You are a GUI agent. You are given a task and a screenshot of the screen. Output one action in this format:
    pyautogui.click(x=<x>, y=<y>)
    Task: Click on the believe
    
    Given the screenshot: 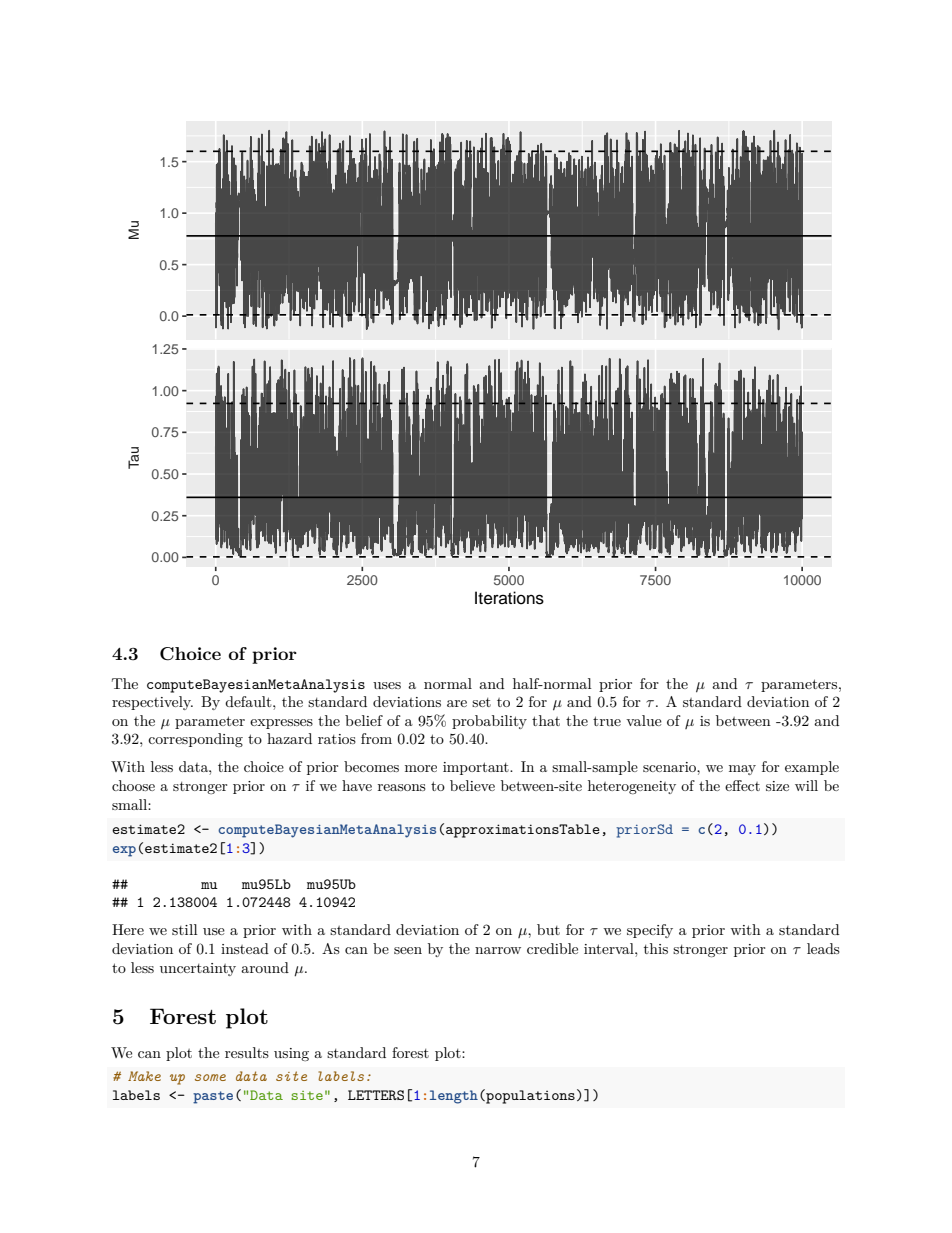 What is the action you would take?
    pyautogui.click(x=472, y=785)
